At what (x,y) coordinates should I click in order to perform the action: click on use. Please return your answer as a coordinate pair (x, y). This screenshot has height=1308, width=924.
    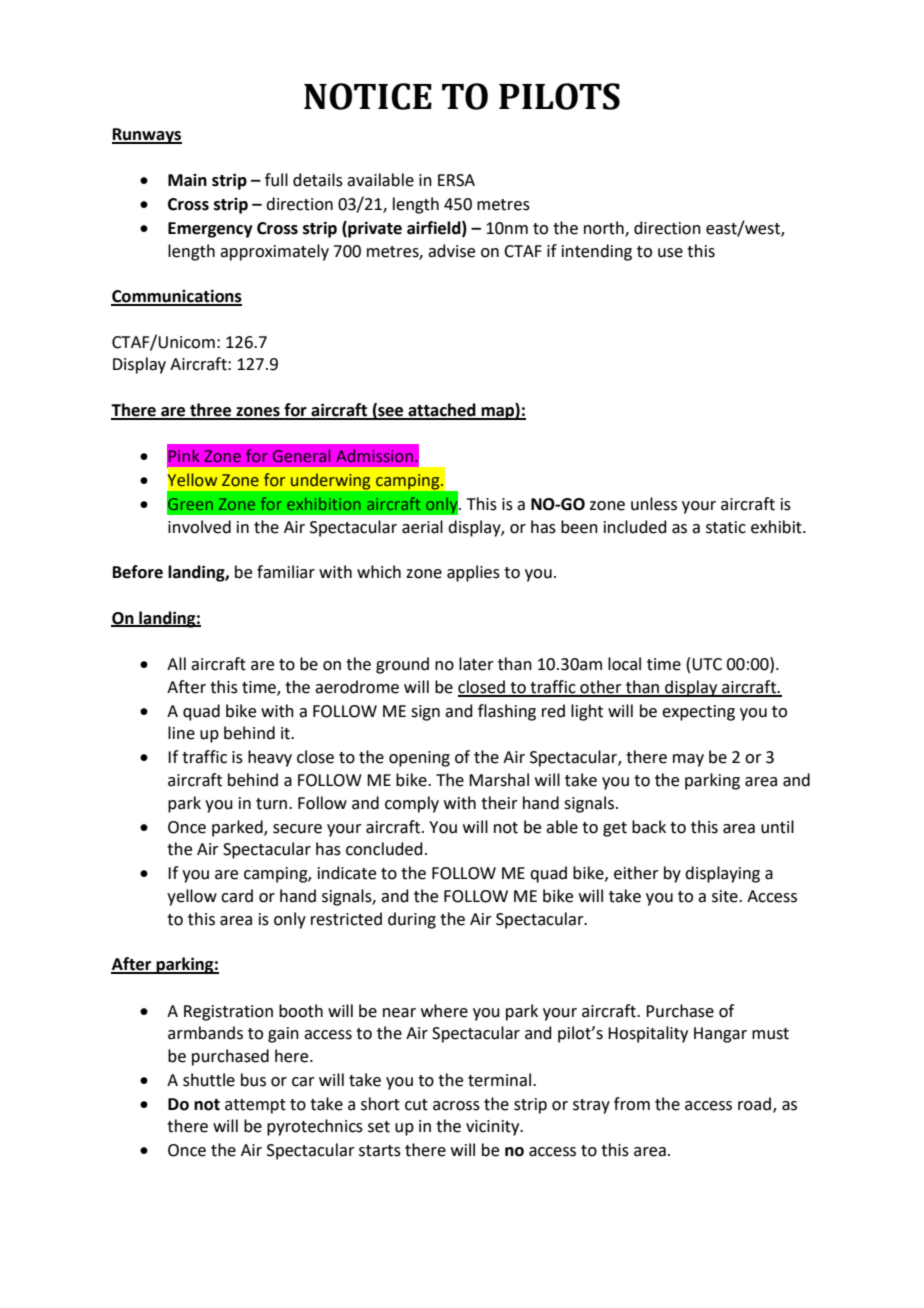
    Looking at the image, I should click on (670, 253).
